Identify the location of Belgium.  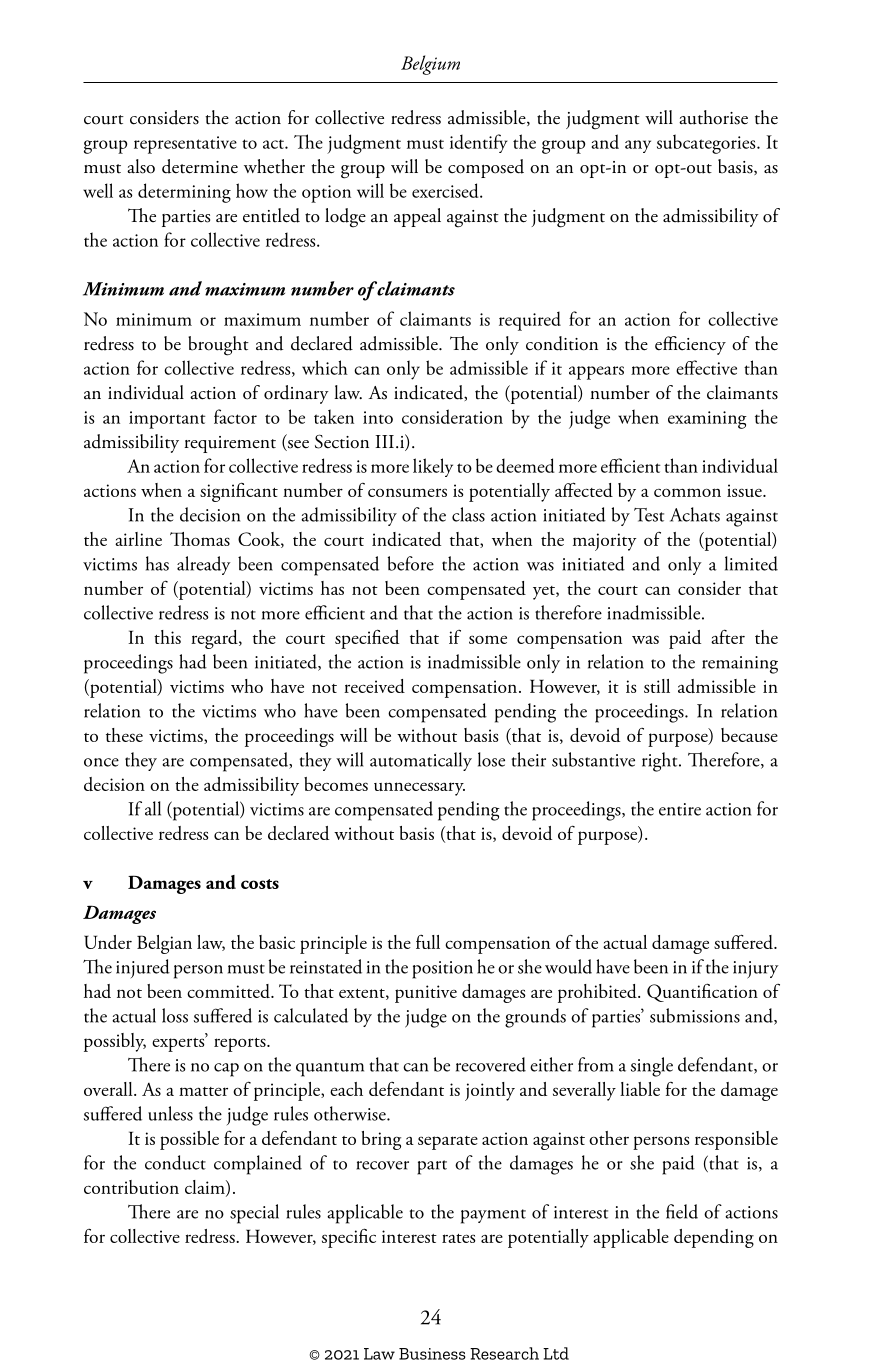
(430, 65).
